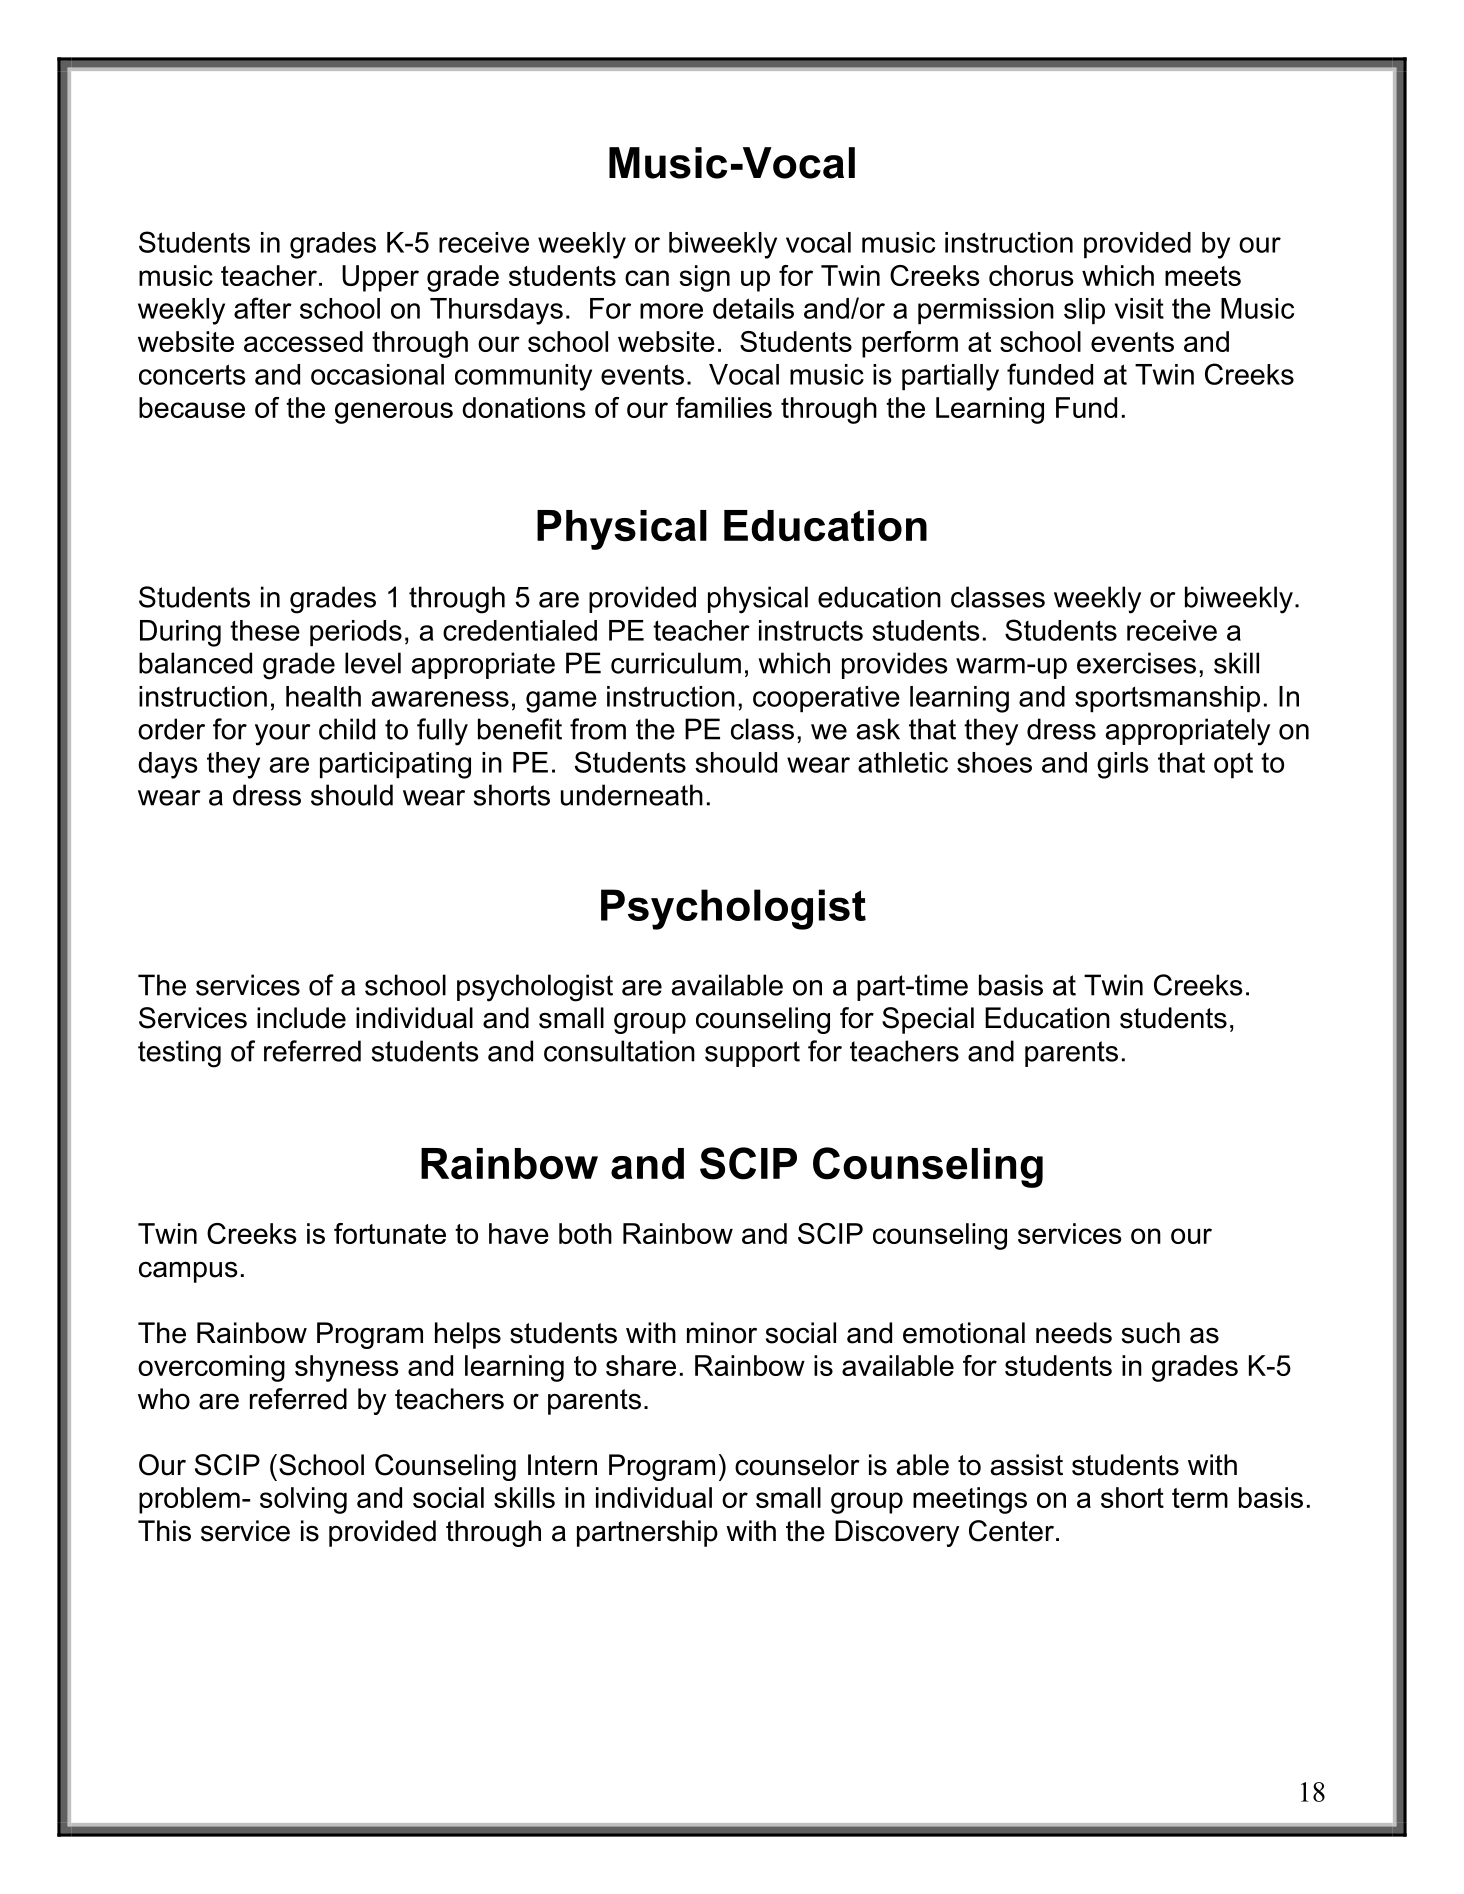  I want to click on girls, so click(1122, 765).
